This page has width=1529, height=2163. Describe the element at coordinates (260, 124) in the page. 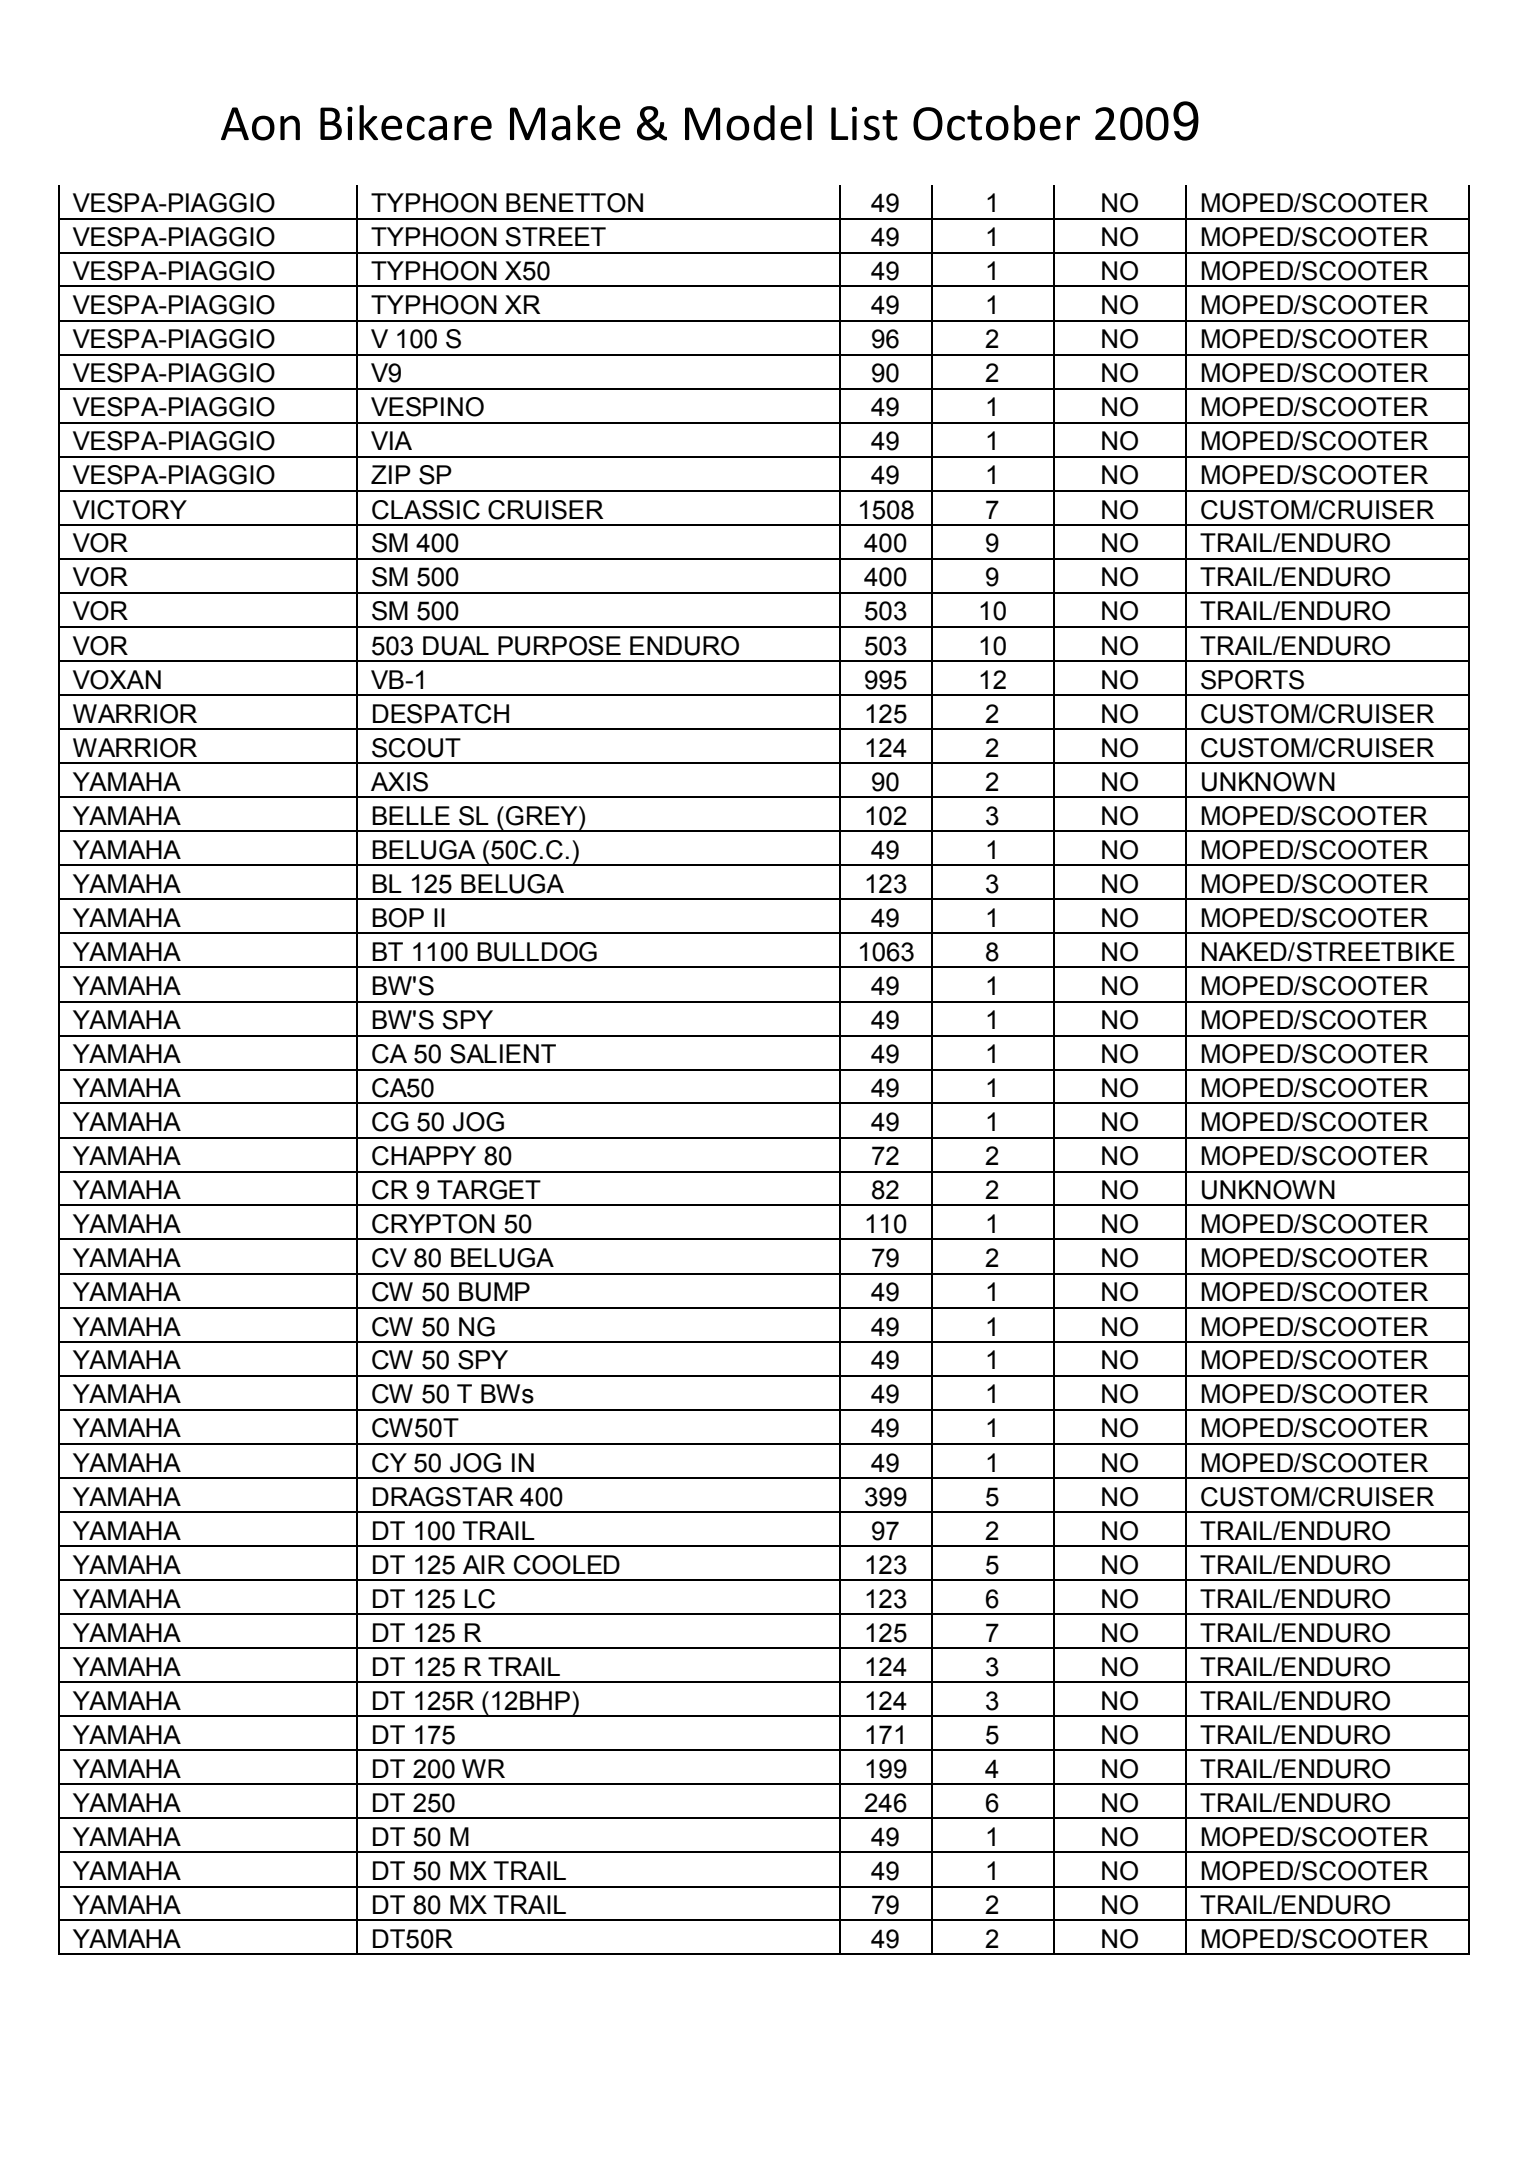

I see `Aon` at that location.
